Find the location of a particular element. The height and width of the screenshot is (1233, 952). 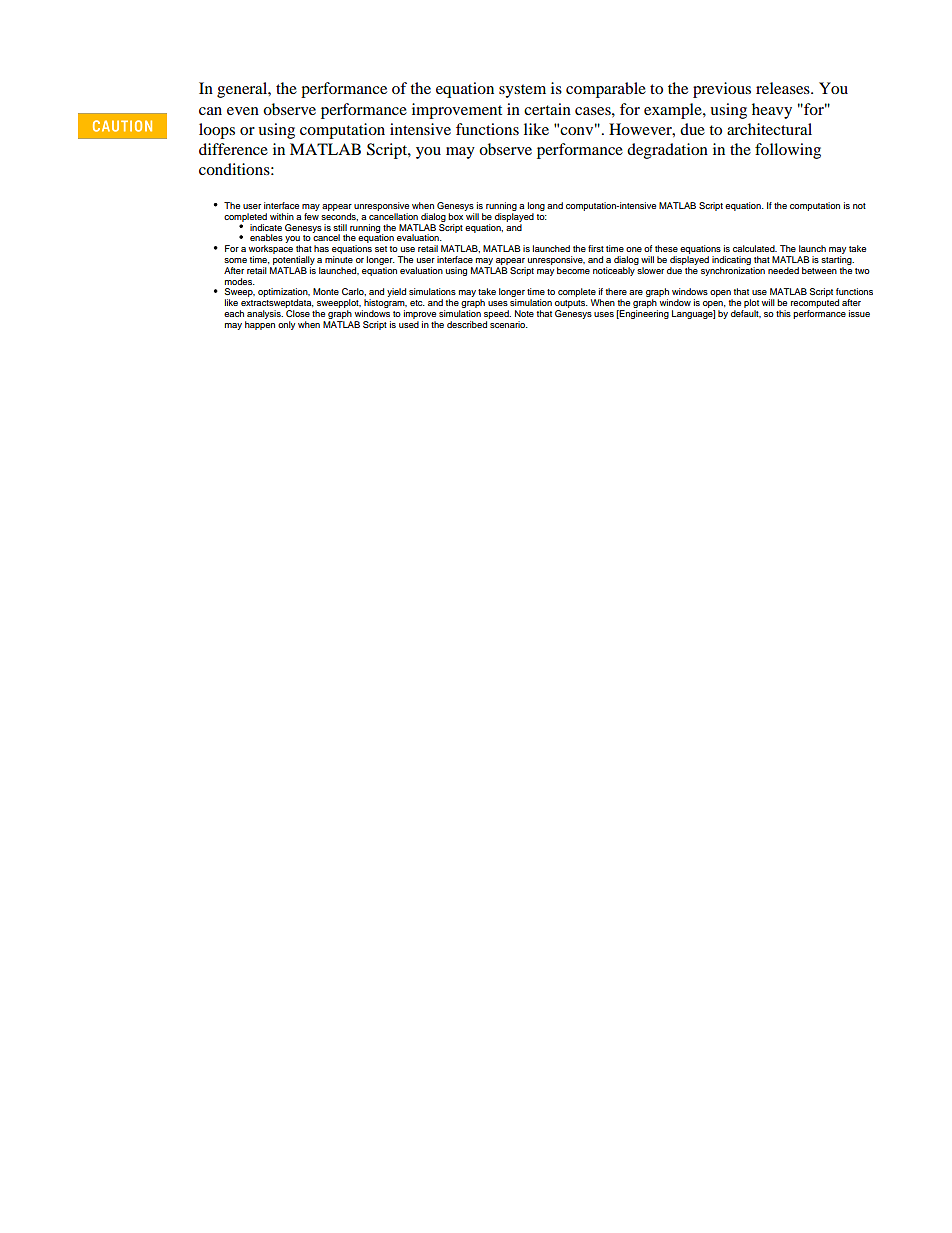

Close is located at coordinates (298, 313).
